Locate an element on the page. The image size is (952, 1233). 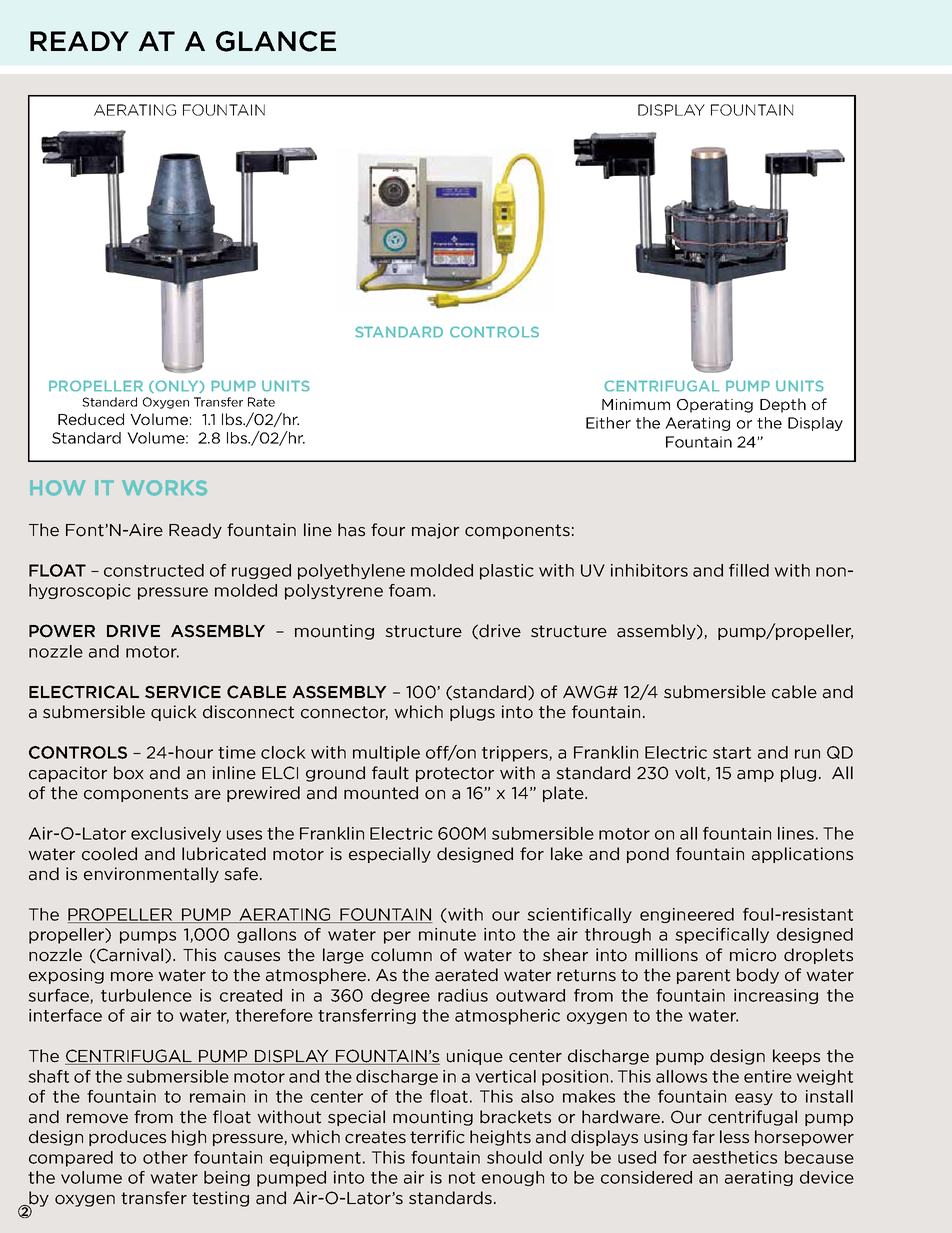
Operating is located at coordinates (715, 406).
